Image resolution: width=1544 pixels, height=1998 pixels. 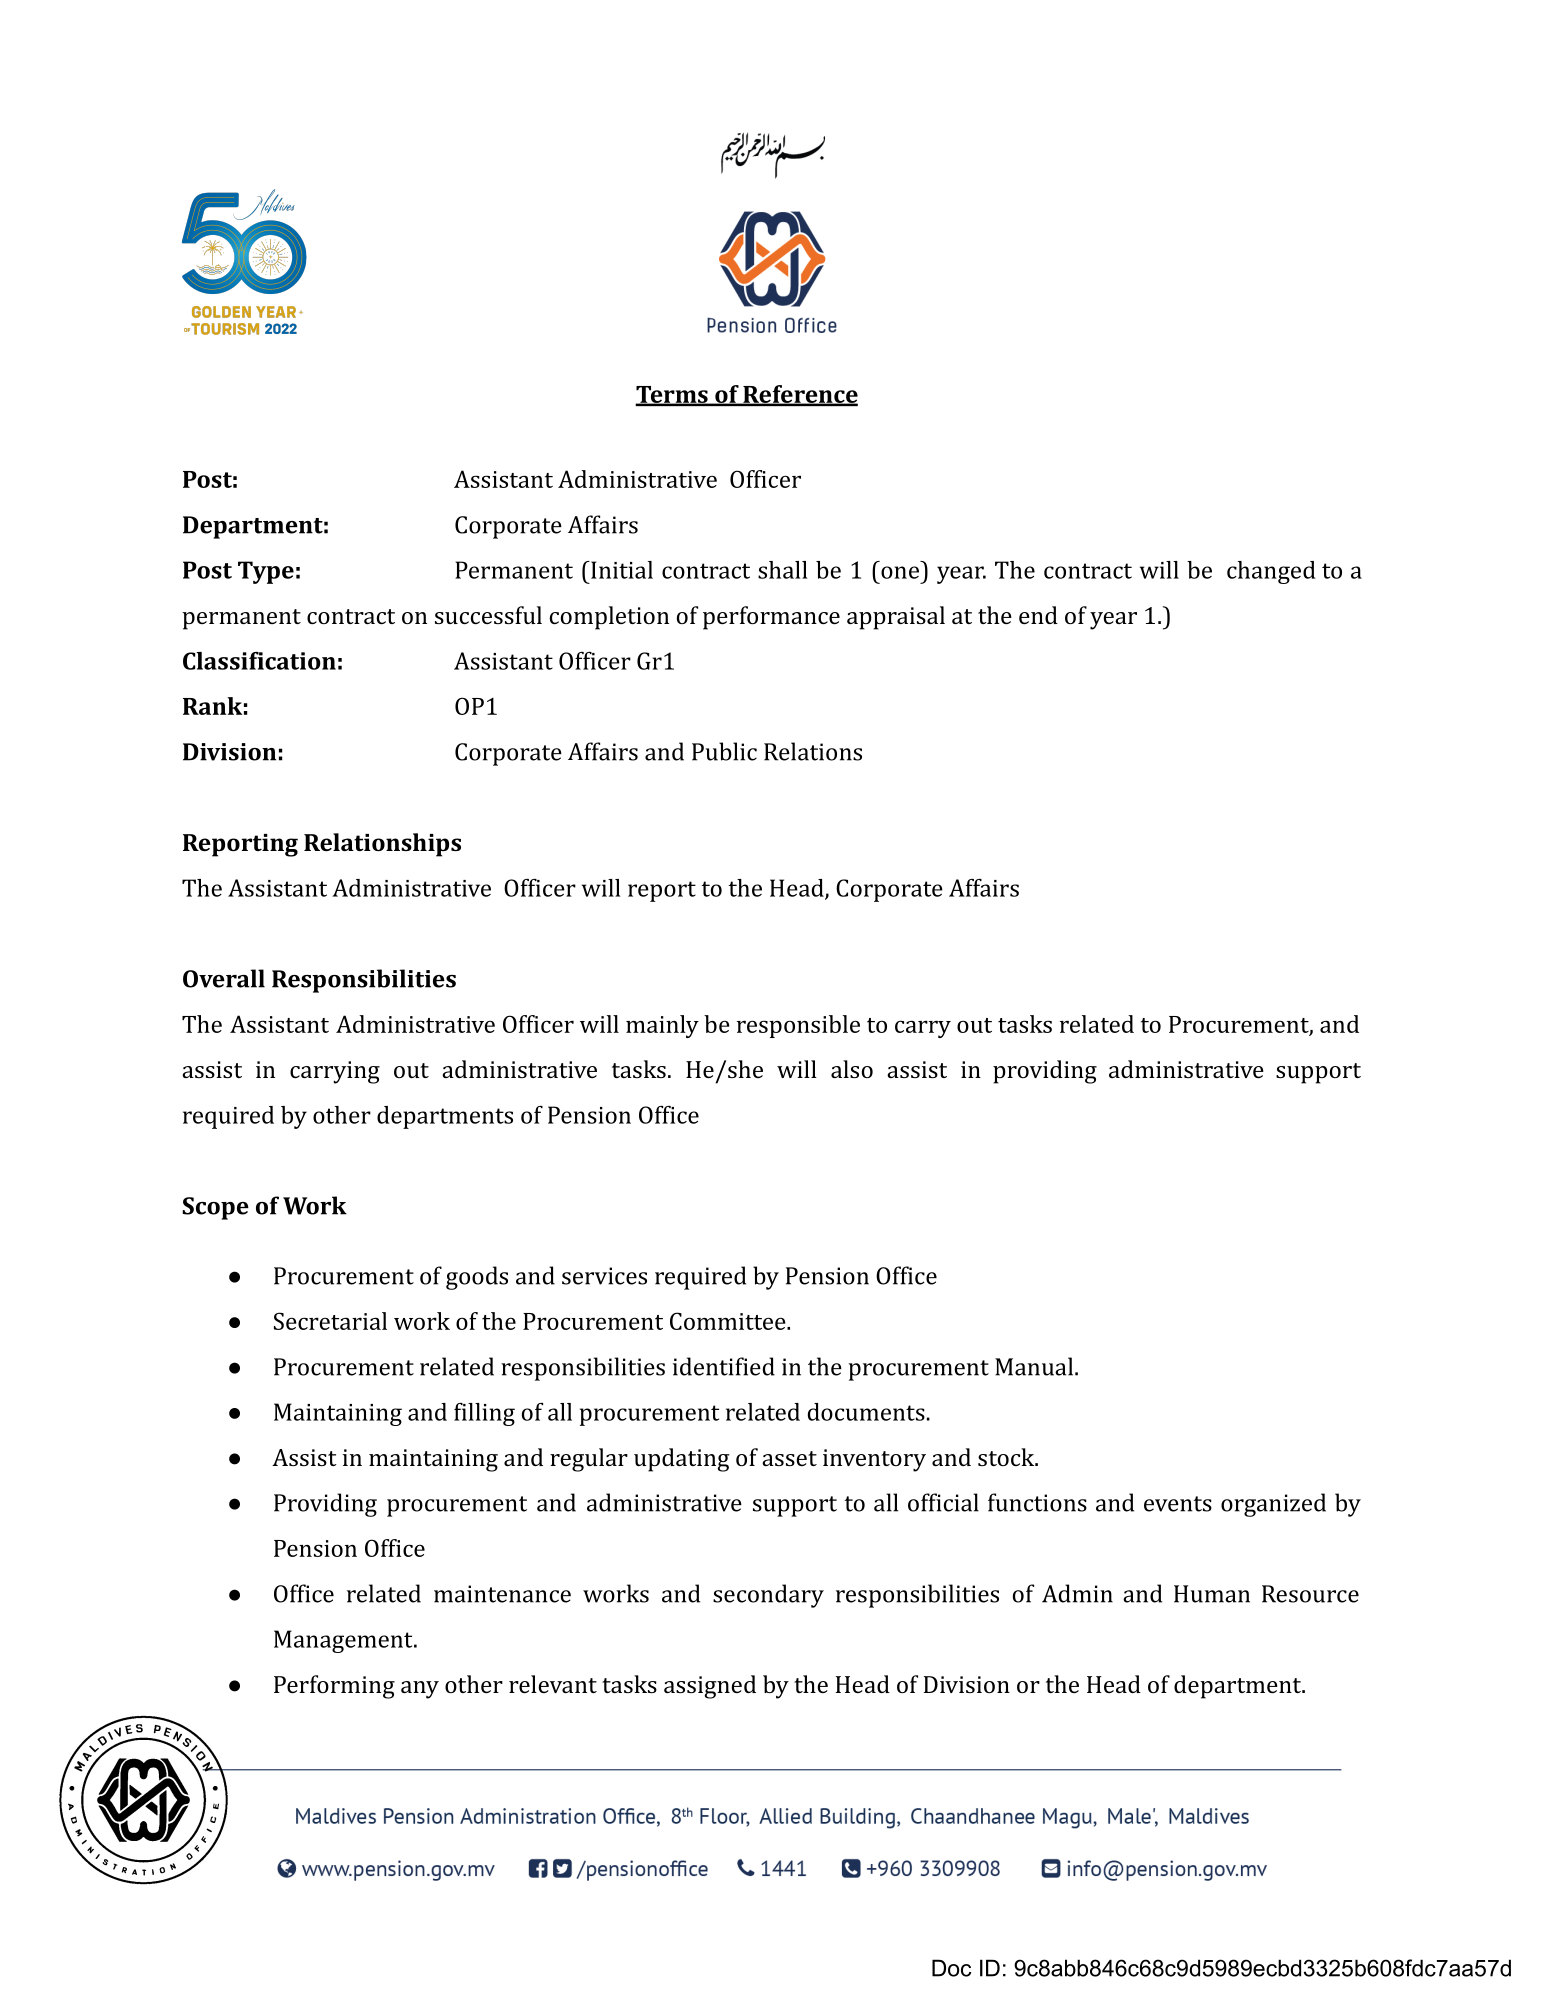 I want to click on changed, so click(x=1271, y=572).
